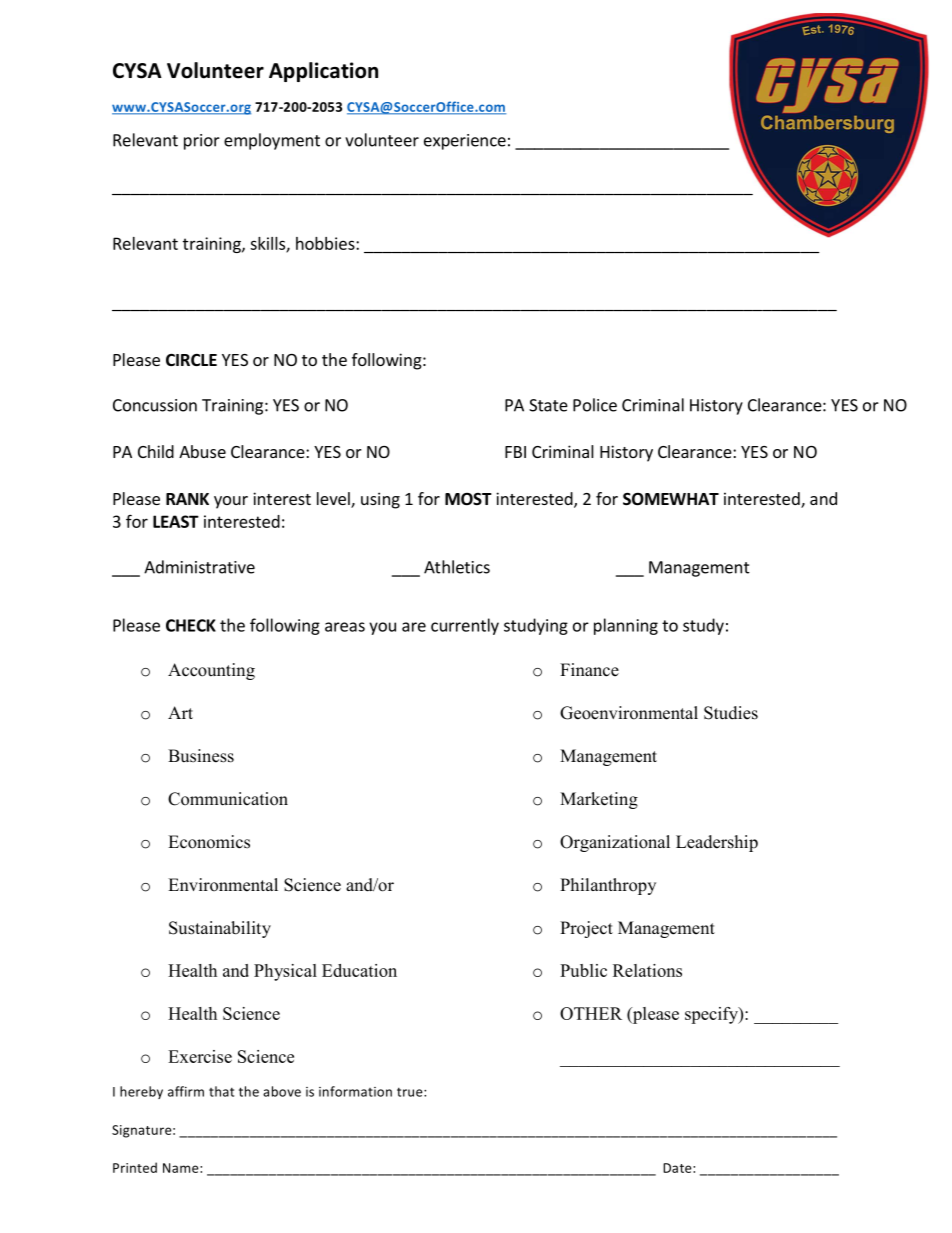 The width and height of the document is (952, 1233). Describe the element at coordinates (712, 1015) in the document. I see `specify` at that location.
